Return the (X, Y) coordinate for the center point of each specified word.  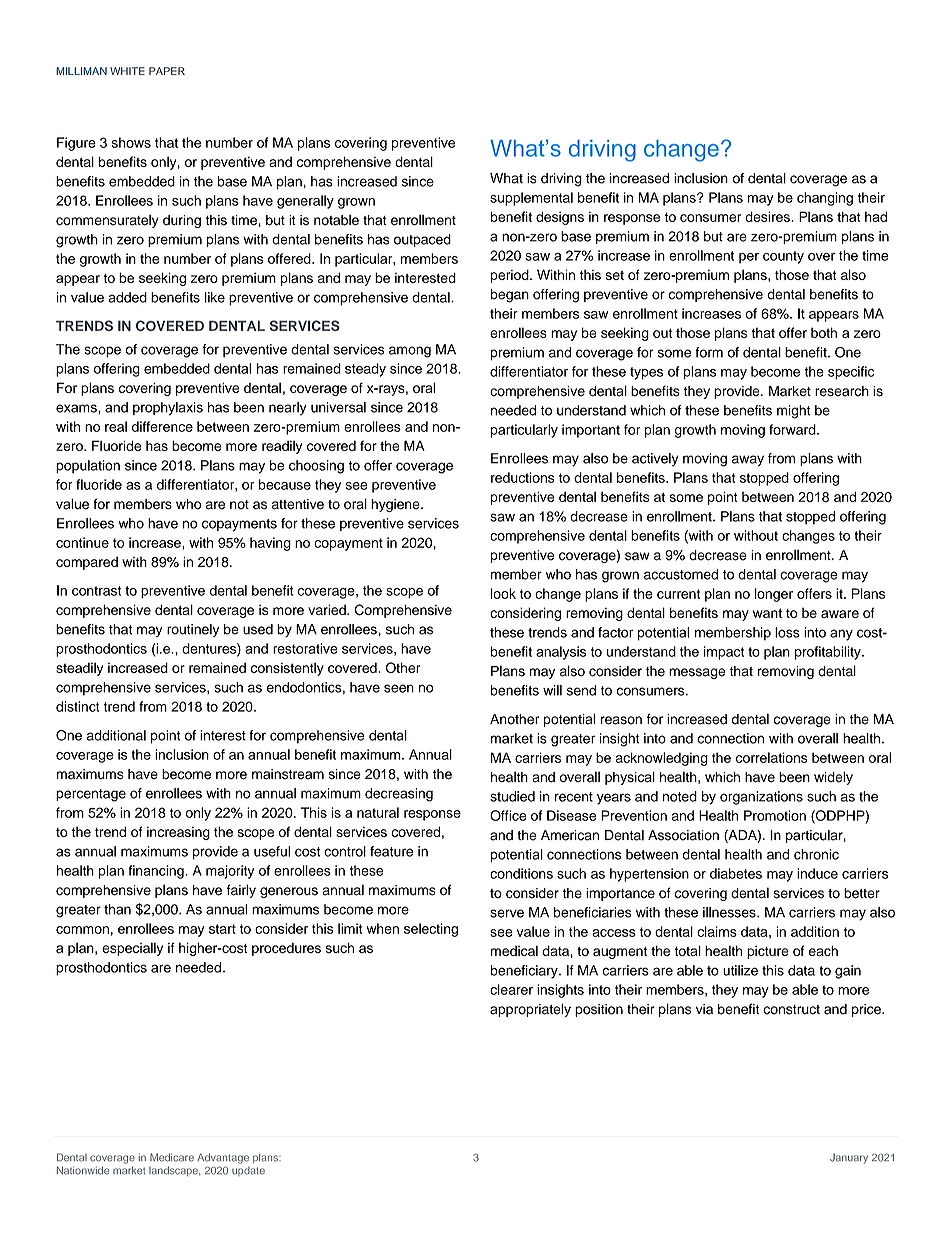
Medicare (172, 1157)
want (767, 613)
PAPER (167, 71)
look (503, 593)
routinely (193, 630)
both (824, 332)
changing (825, 199)
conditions (521, 873)
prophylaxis (168, 409)
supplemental (531, 199)
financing (157, 872)
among (410, 352)
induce (817, 873)
